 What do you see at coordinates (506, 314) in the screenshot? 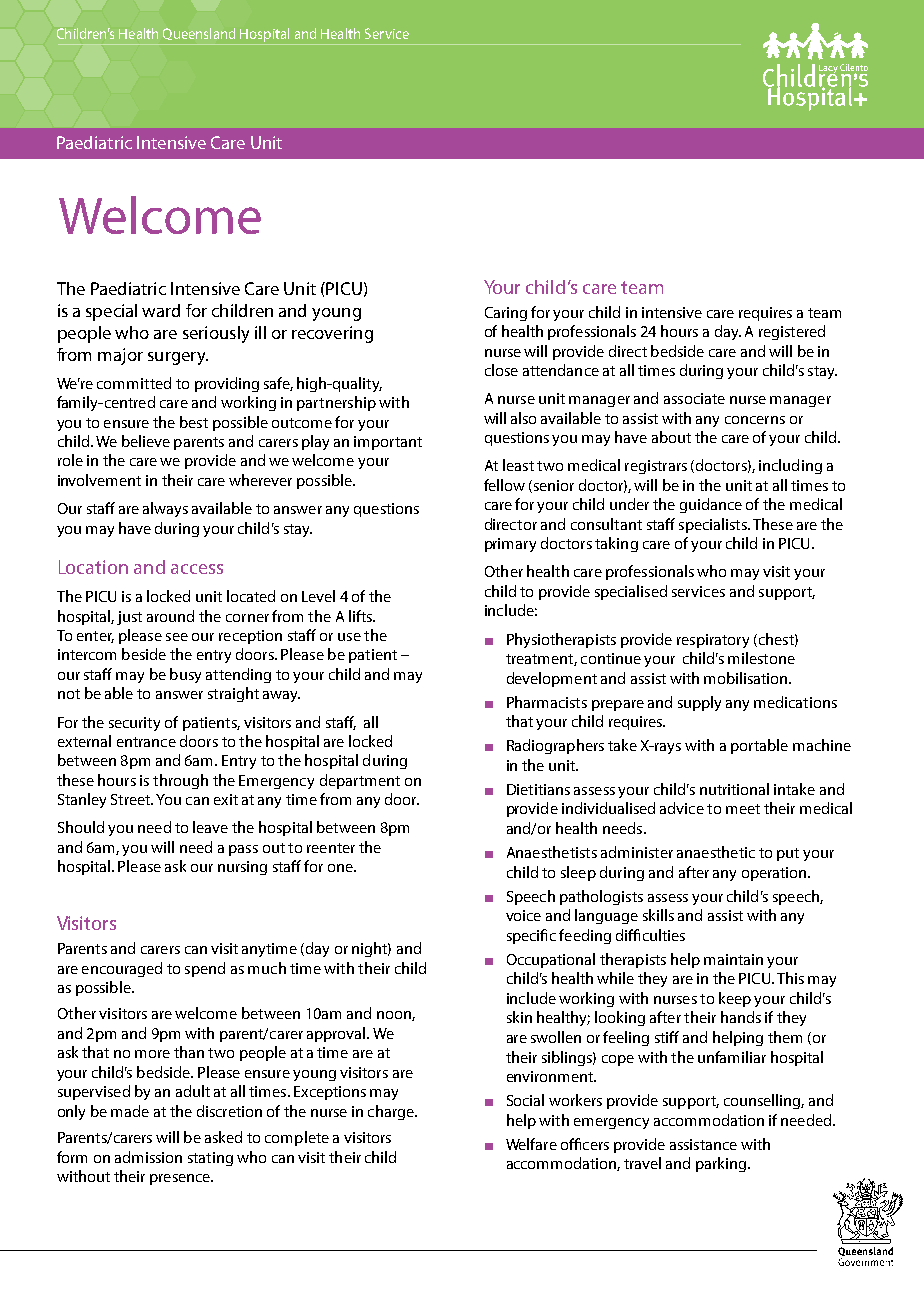
I see `Caring` at bounding box center [506, 314].
